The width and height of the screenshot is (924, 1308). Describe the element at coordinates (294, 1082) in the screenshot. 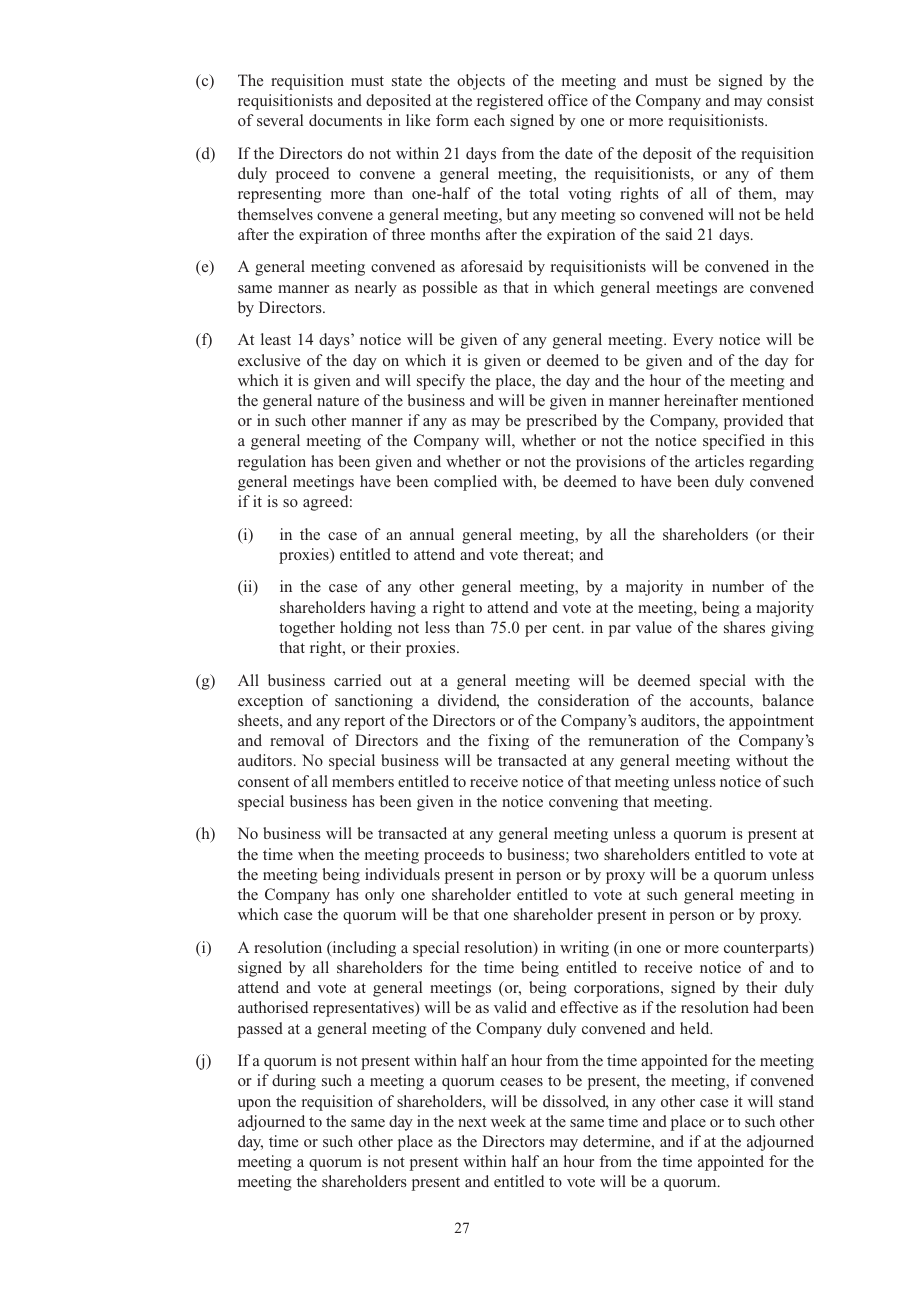

I see `during` at that location.
